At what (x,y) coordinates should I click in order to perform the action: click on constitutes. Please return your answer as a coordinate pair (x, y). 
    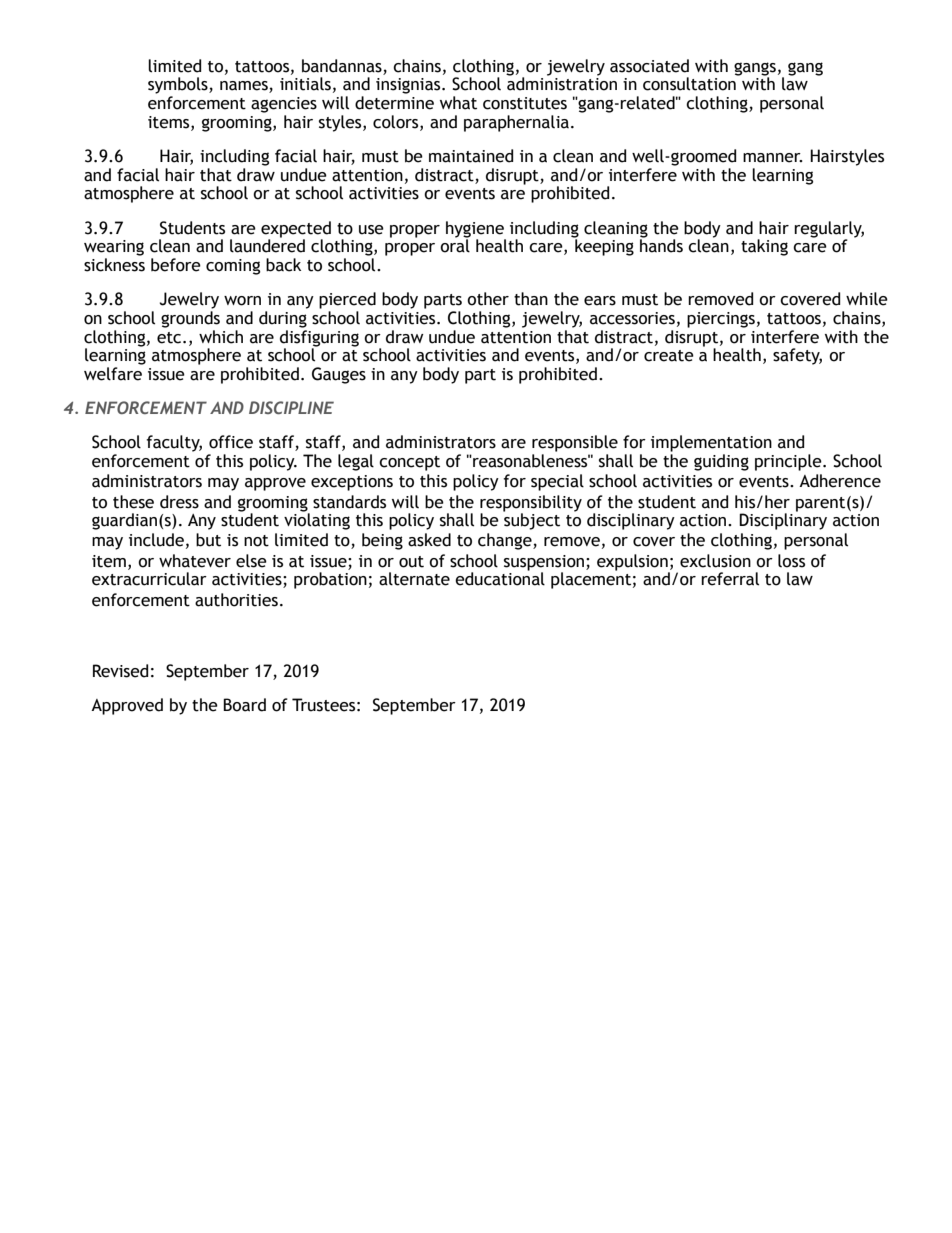
    Looking at the image, I should click on (525, 103).
